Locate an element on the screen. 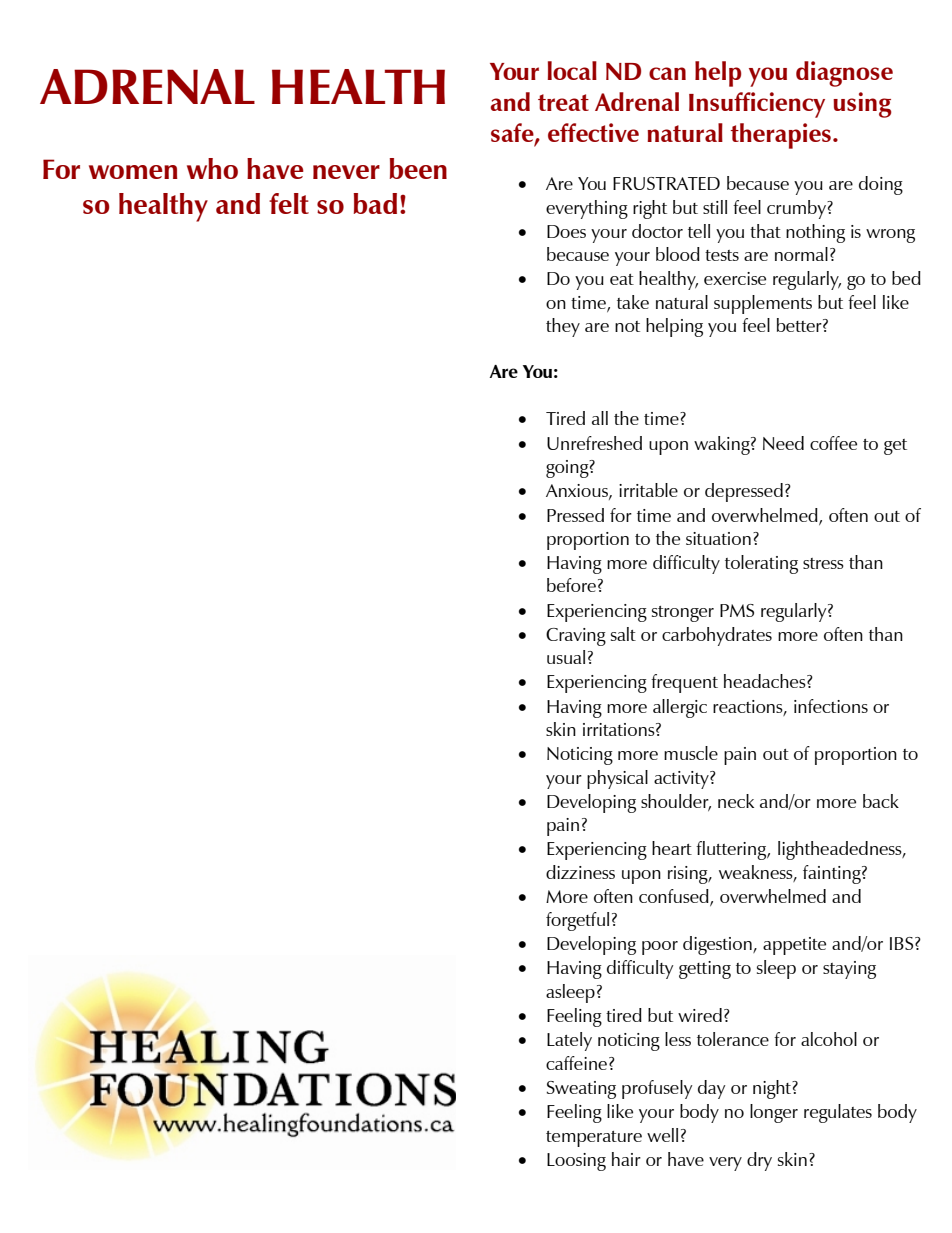  felt is located at coordinates (289, 203).
